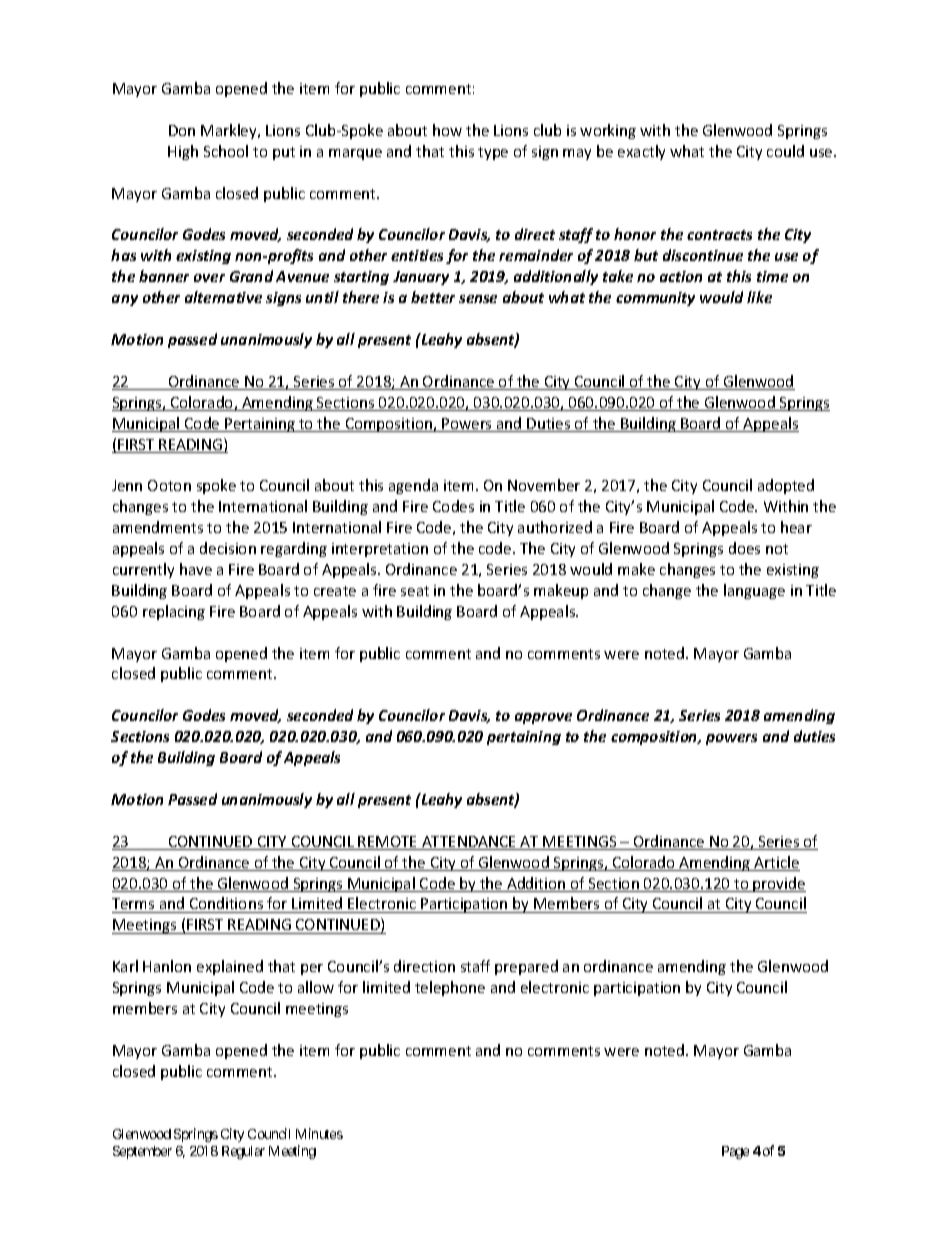 The width and height of the screenshot is (952, 1233). Describe the element at coordinates (227, 905) in the screenshot. I see `Conditions` at that location.
